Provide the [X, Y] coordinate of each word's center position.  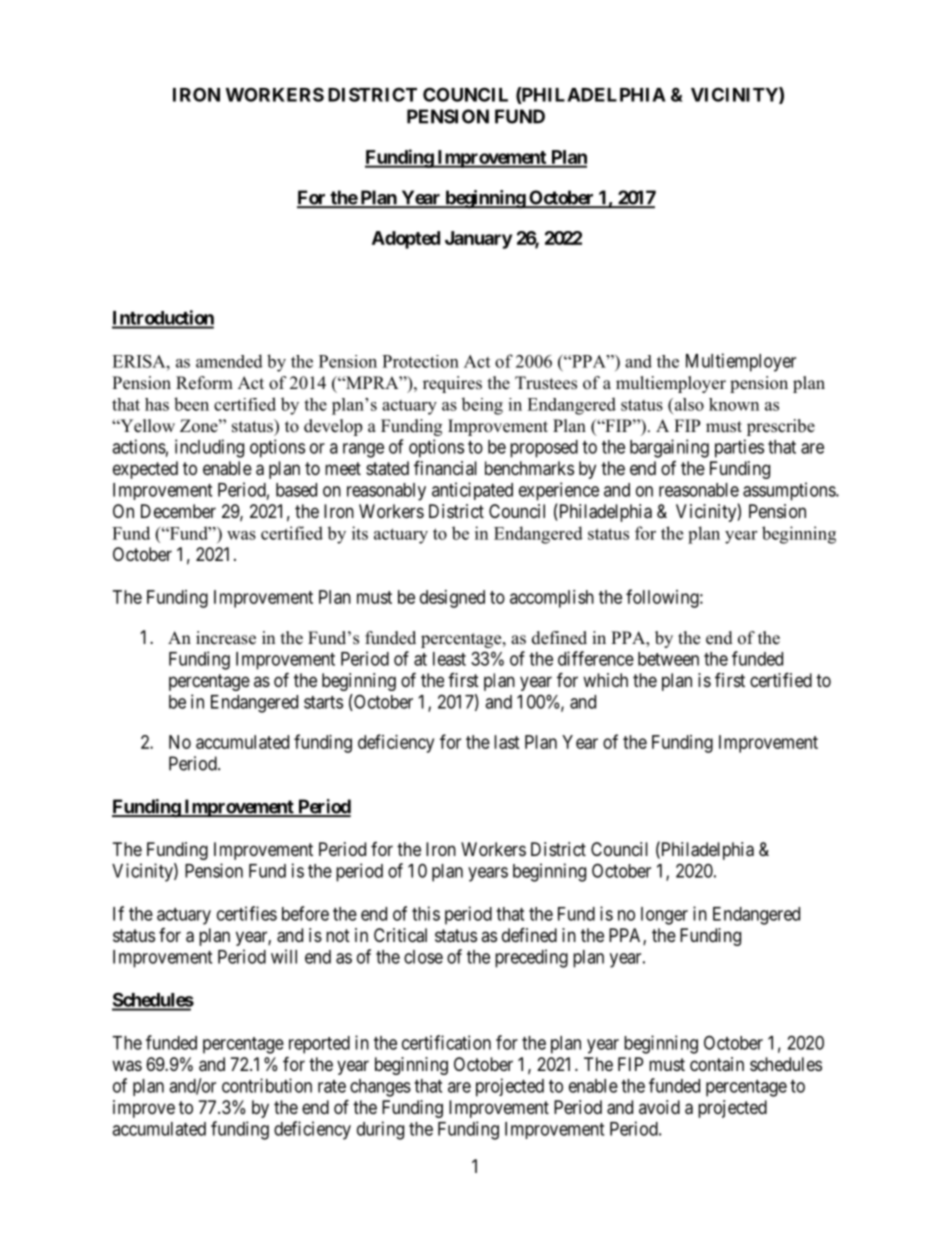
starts [323, 702]
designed [452, 599]
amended [229, 361]
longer [664, 916]
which [605, 680]
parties [739, 448]
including [209, 448]
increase [226, 638]
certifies [247, 913]
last [507, 742]
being [482, 406]
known [734, 404]
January [478, 240]
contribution [267, 1085]
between [668, 659]
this [426, 913]
